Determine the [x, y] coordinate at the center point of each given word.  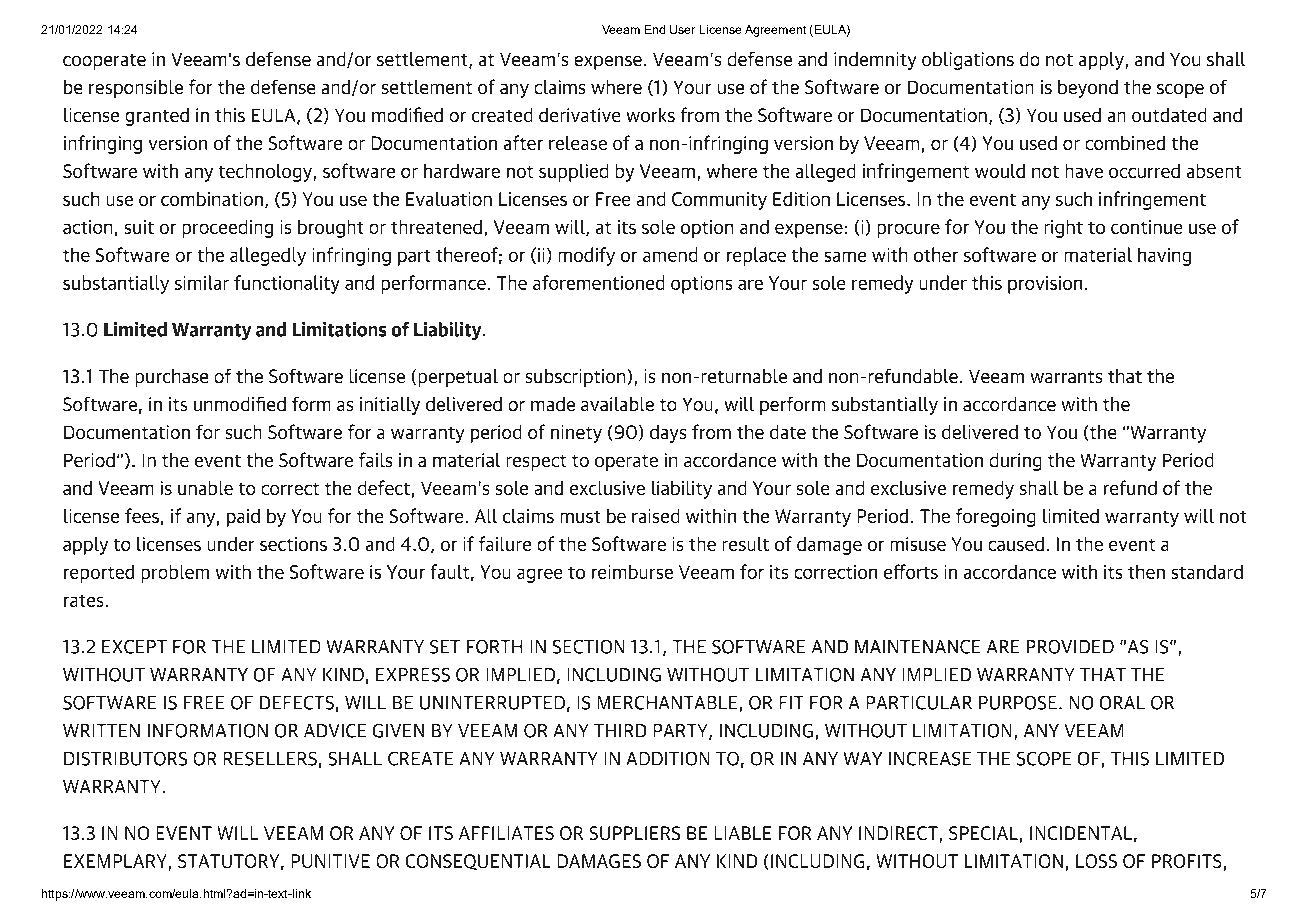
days [668, 434]
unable [205, 488]
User [682, 29]
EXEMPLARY [115, 861]
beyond [1088, 89]
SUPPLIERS [635, 833]
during [1015, 462]
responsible [136, 89]
